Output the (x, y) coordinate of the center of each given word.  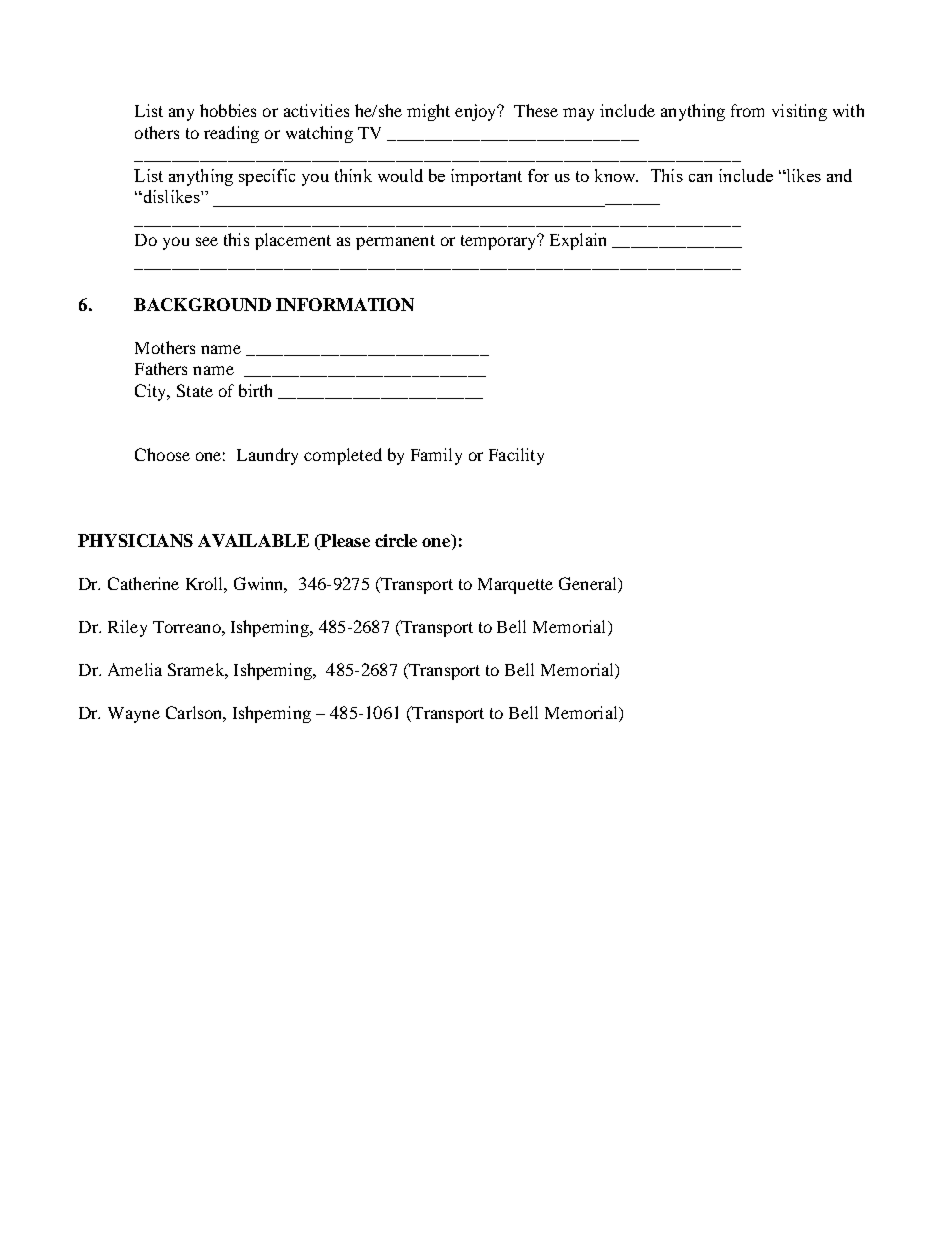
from (747, 110)
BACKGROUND (202, 304)
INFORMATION (345, 304)
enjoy (477, 112)
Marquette (515, 586)
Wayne (134, 715)
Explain (578, 241)
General (589, 585)
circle (396, 540)
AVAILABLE (253, 540)
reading (231, 134)
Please (344, 542)
